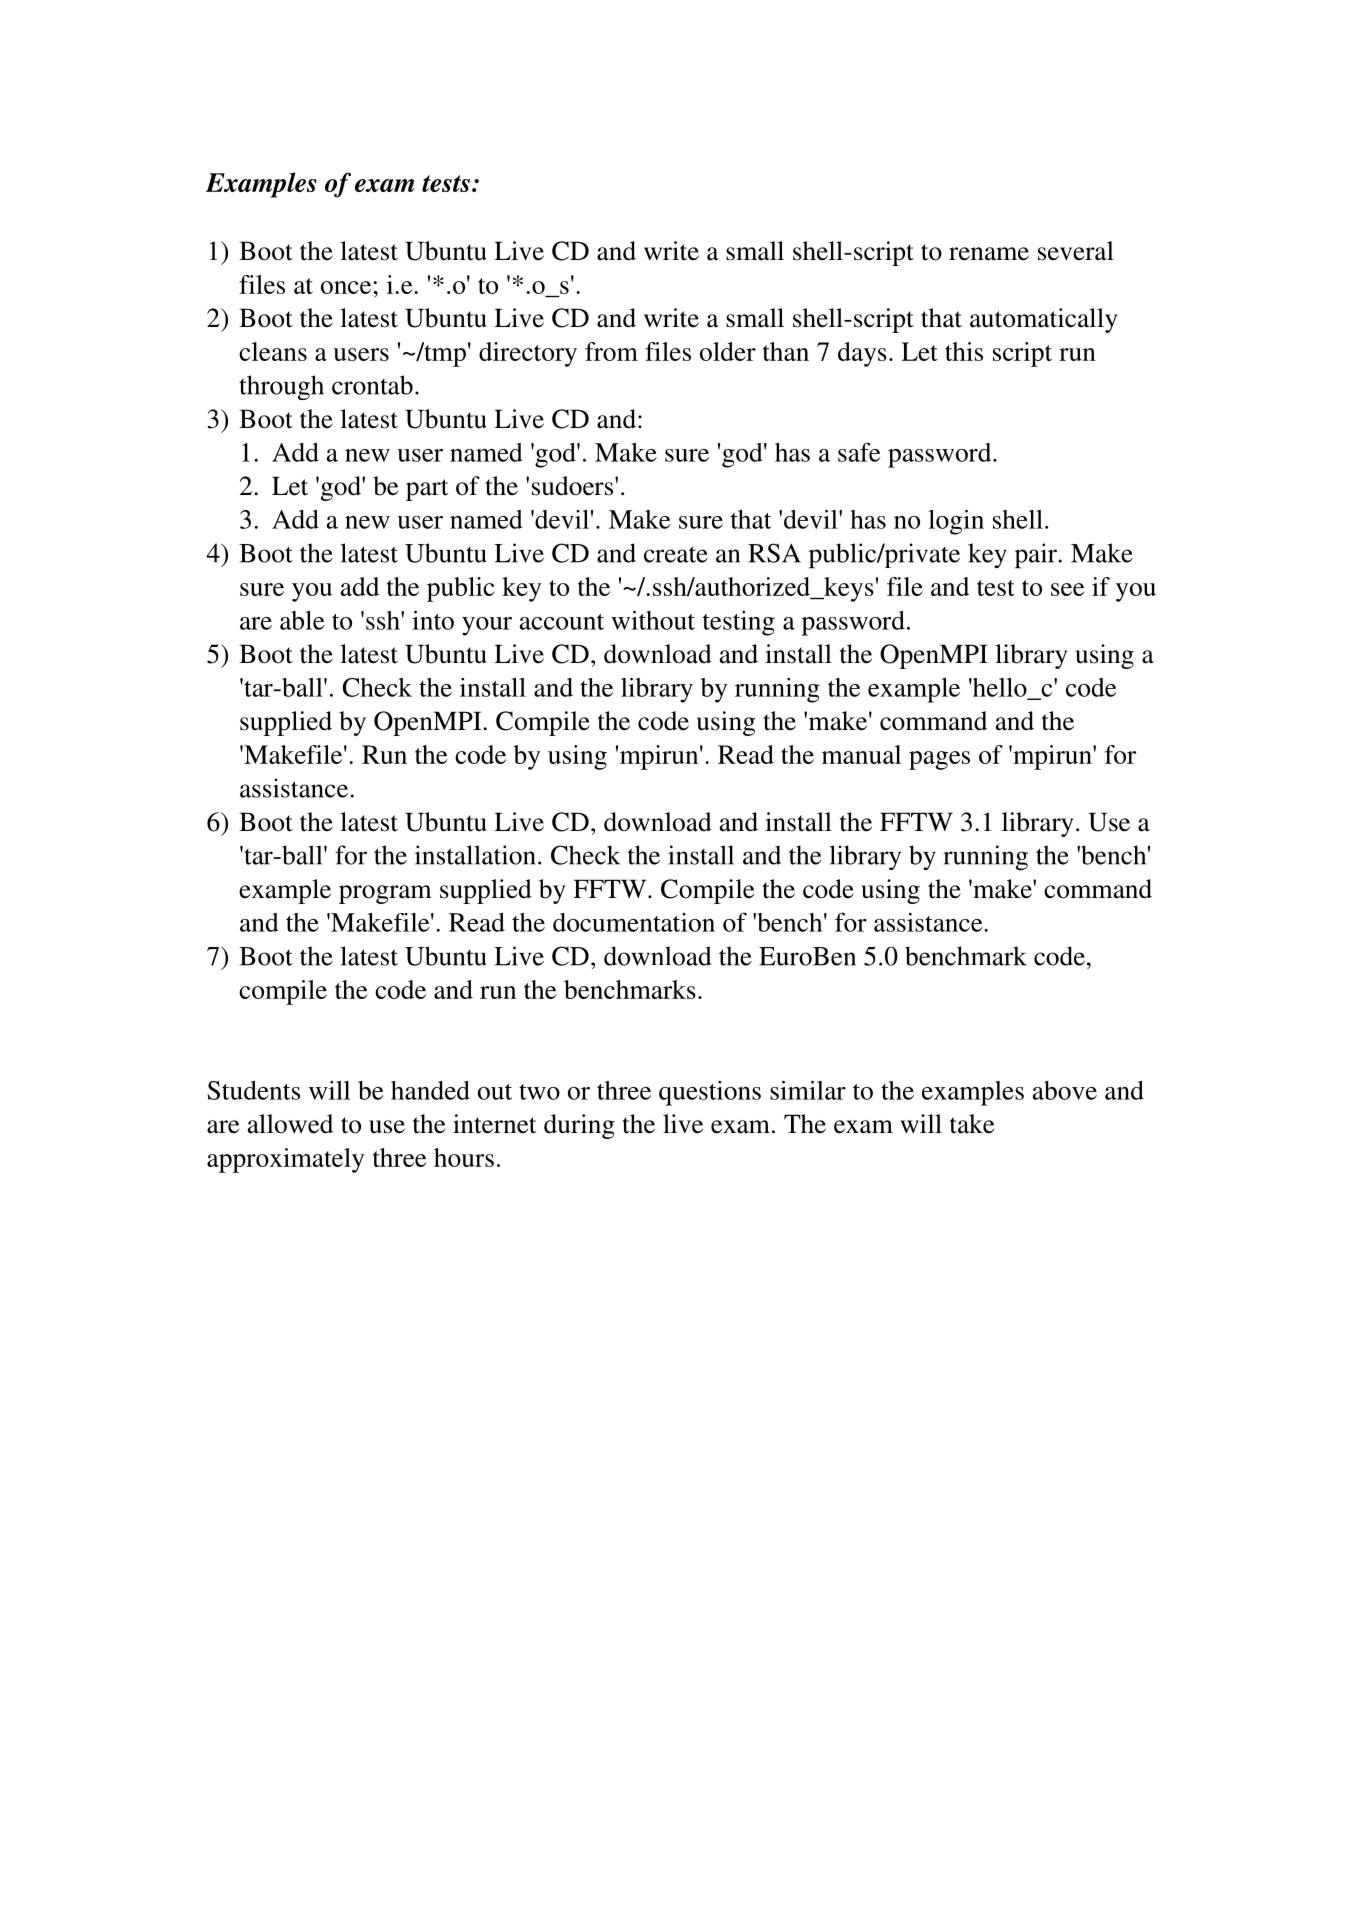 The image size is (1364, 1930). What do you see at coordinates (653, 620) in the screenshot?
I see `without` at bounding box center [653, 620].
